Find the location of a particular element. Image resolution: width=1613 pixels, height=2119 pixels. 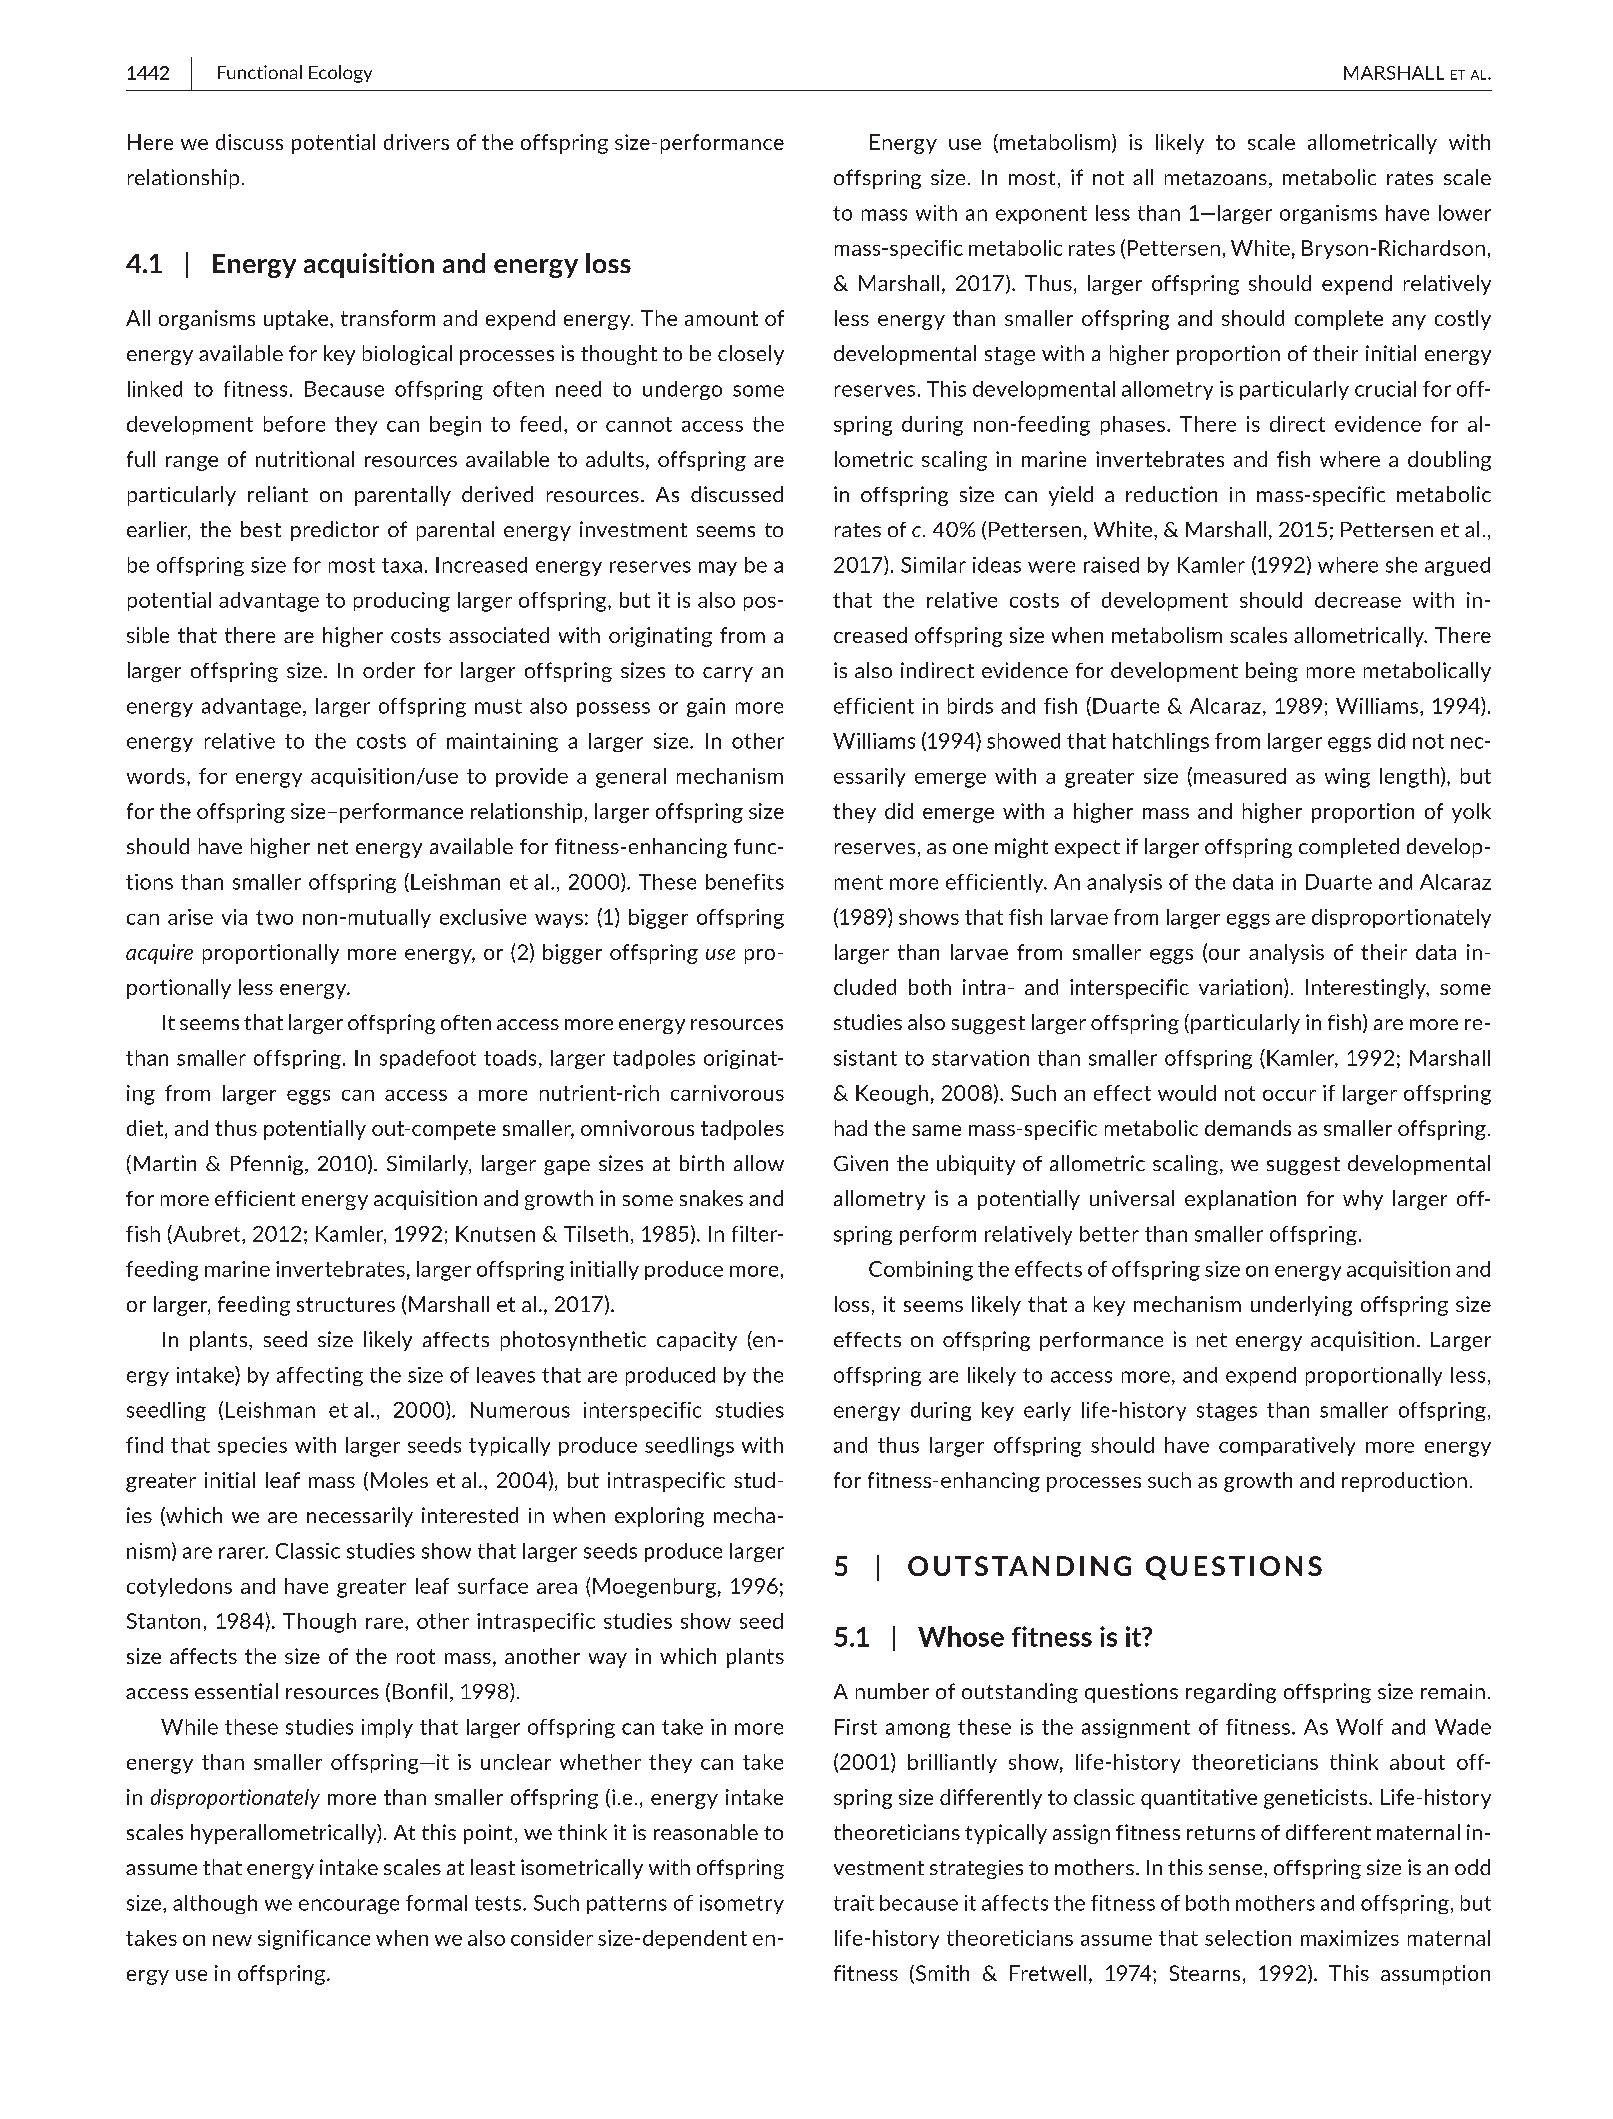

significance is located at coordinates (314, 1940).
